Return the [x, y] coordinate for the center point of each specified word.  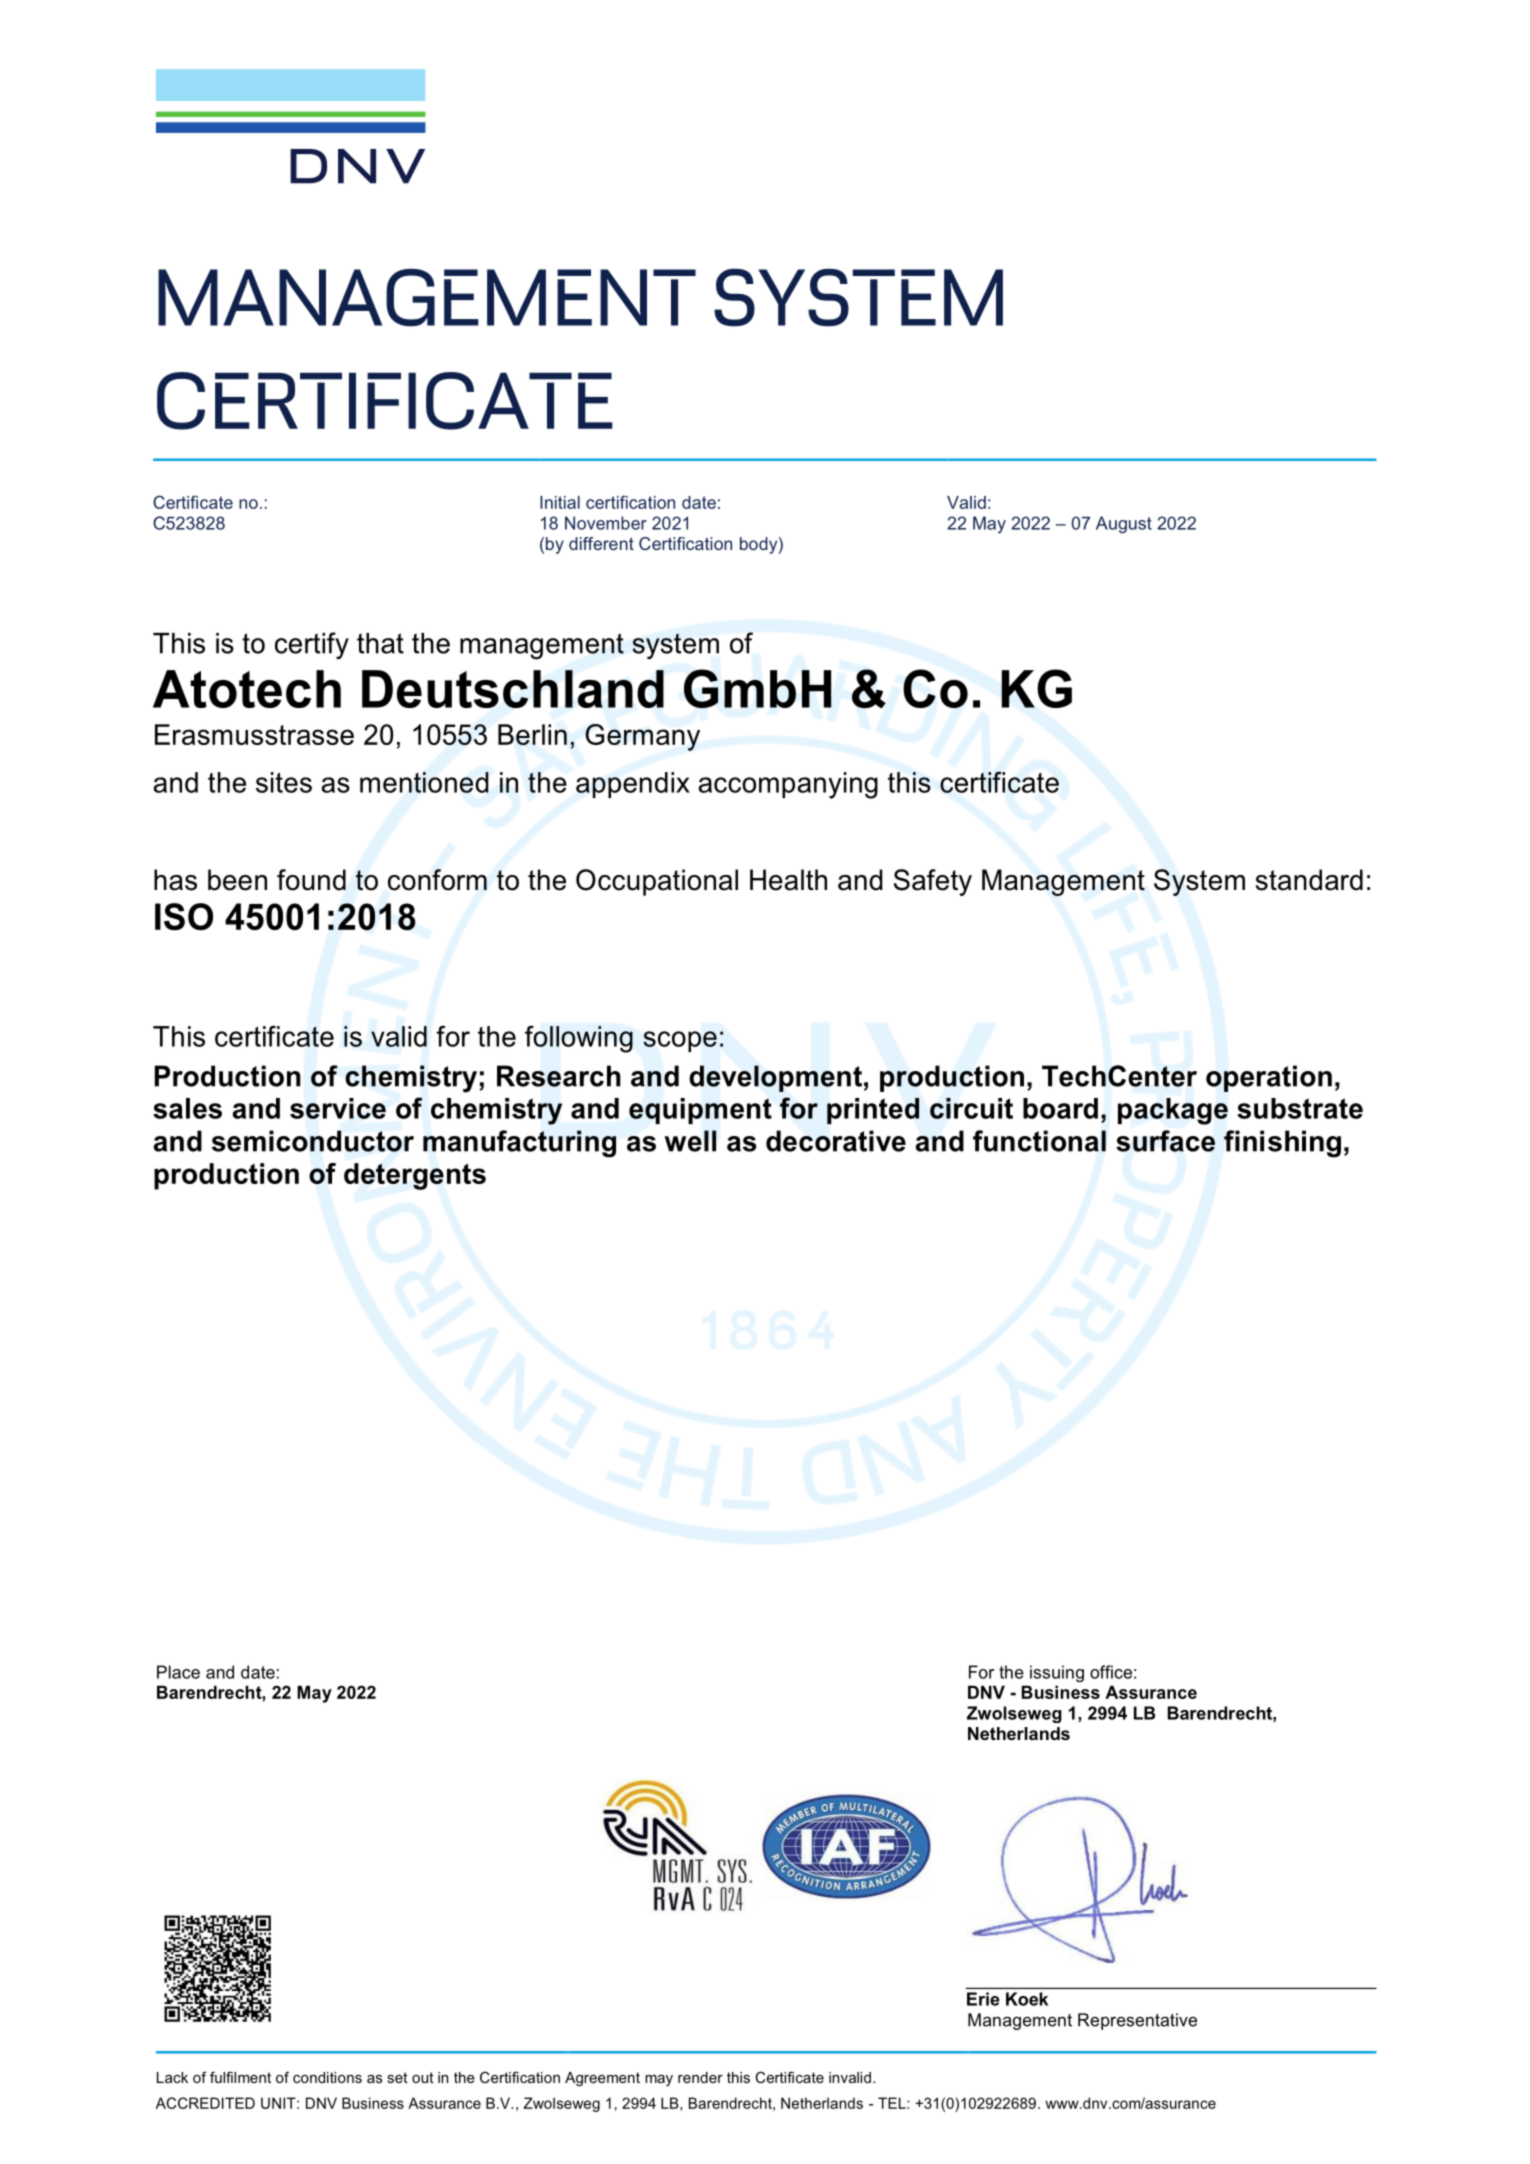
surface [1165, 1141]
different [601, 543]
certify [312, 645]
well [690, 1141]
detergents [415, 1176]
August [1124, 525]
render [700, 2077]
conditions [327, 2077]
